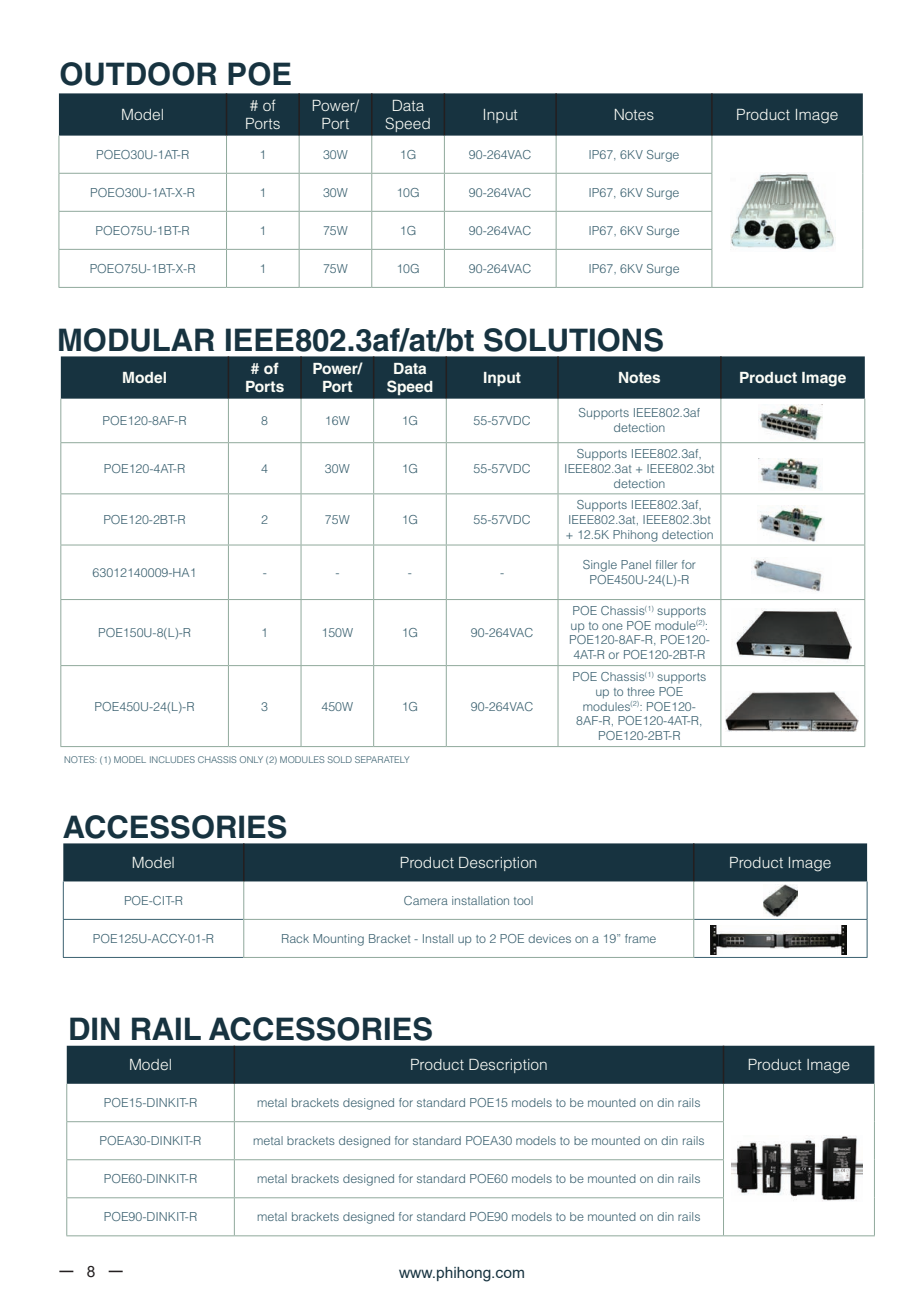 This document has width=924, height=1307. What do you see at coordinates (382, 759) in the document?
I see `SEPARATELY` at bounding box center [382, 759].
